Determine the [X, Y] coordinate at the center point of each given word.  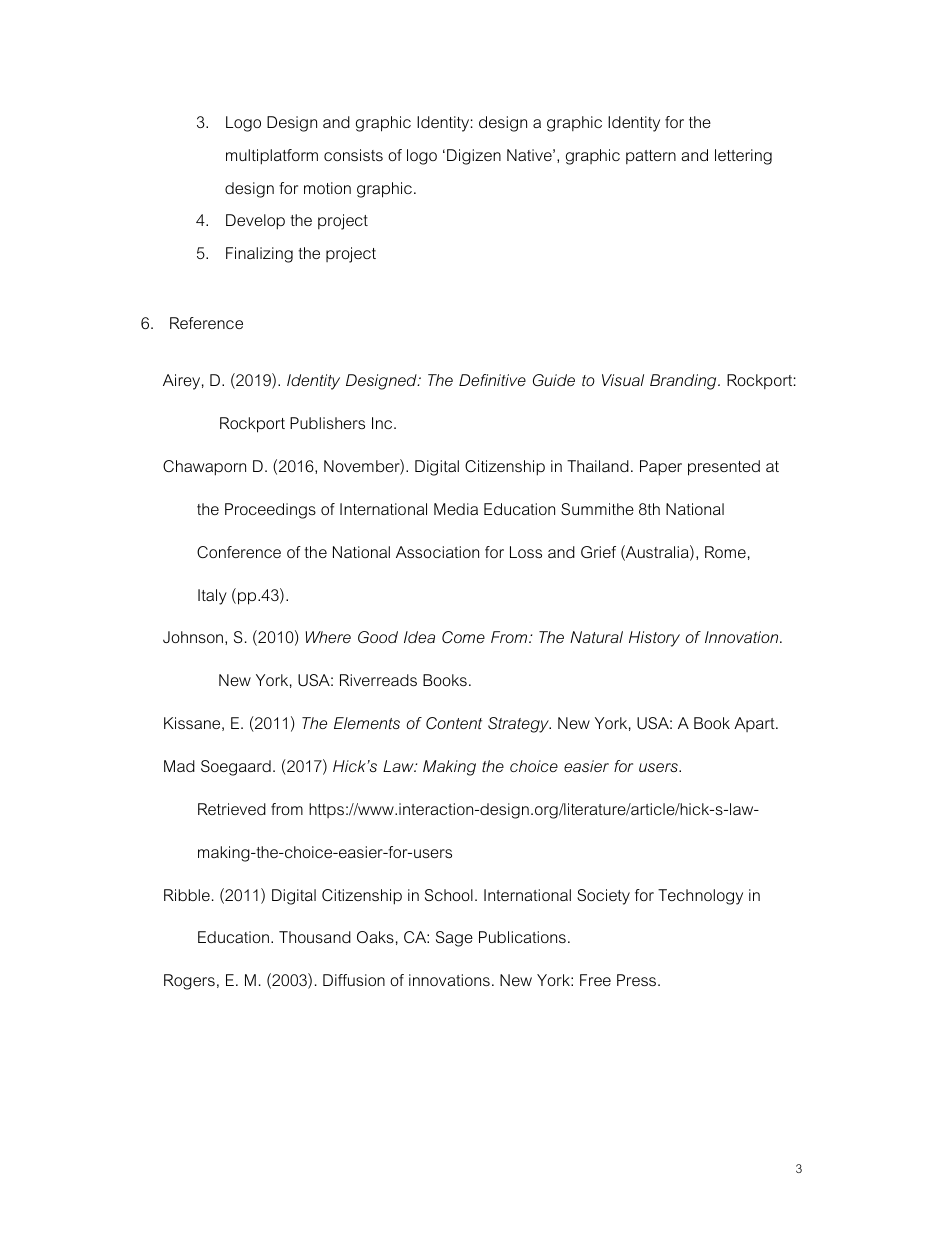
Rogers [189, 982]
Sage [454, 939]
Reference [206, 323]
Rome [725, 552]
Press [638, 980]
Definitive [492, 380]
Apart [755, 724]
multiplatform [272, 157]
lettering [743, 157]
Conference [239, 552]
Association [437, 552]
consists [353, 155]
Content [454, 723]
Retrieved [232, 809]
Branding [684, 382]
